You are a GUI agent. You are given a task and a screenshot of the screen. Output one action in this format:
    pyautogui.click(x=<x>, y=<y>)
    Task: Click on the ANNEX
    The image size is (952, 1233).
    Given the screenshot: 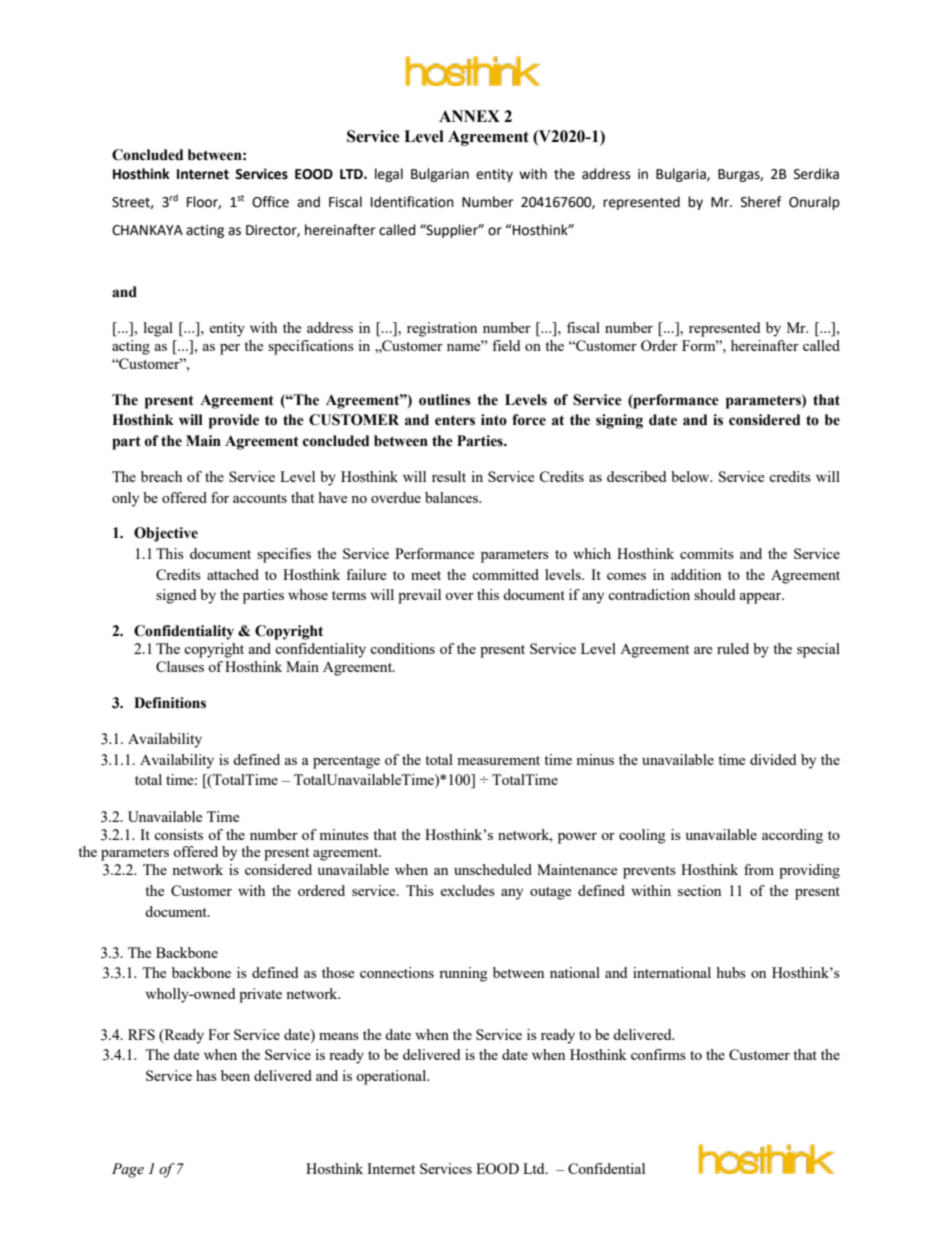 What is the action you would take?
    pyautogui.click(x=469, y=116)
